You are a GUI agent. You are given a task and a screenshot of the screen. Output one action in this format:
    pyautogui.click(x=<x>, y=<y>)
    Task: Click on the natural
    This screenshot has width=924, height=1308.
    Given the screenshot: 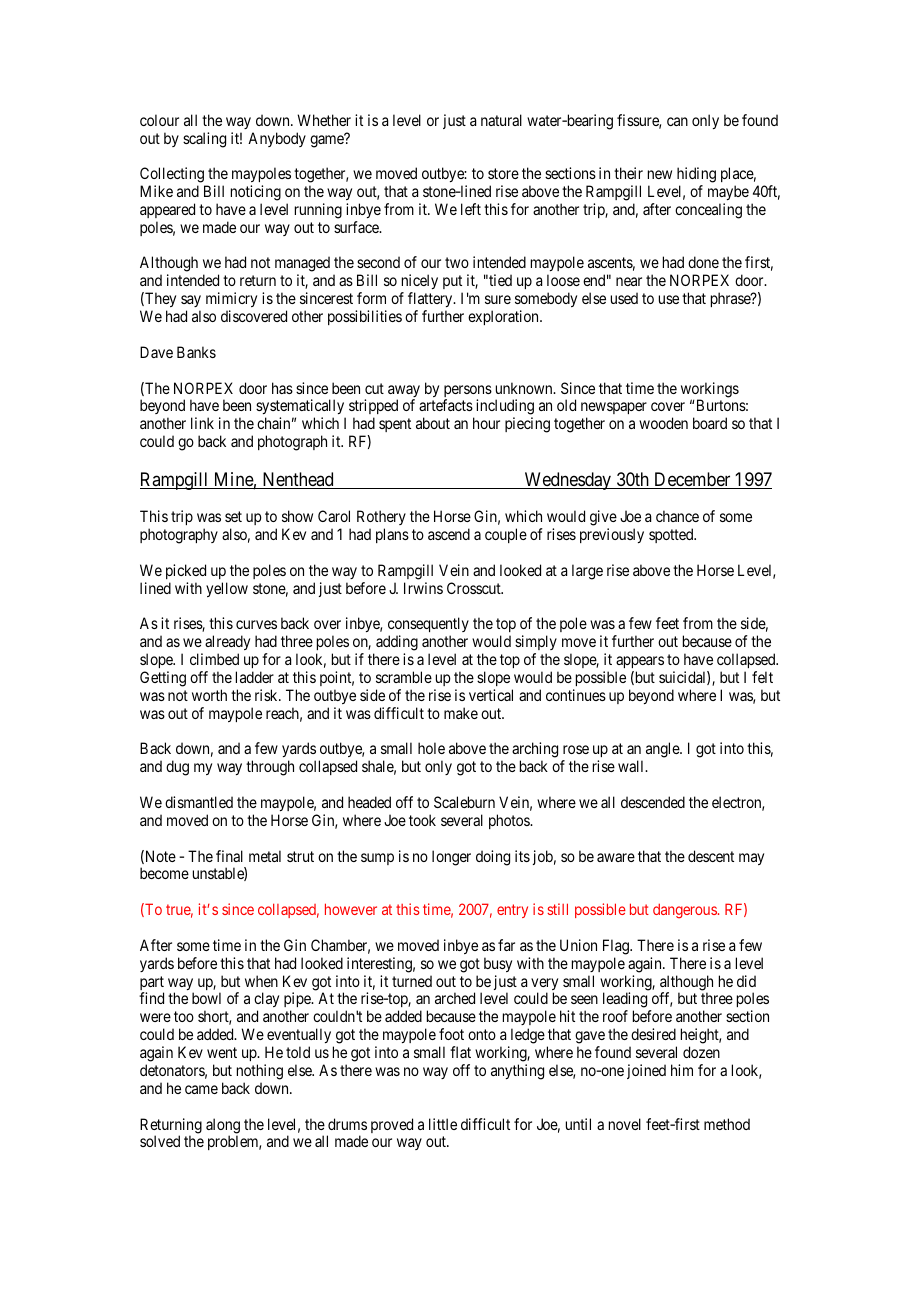 What is the action you would take?
    pyautogui.click(x=501, y=120)
